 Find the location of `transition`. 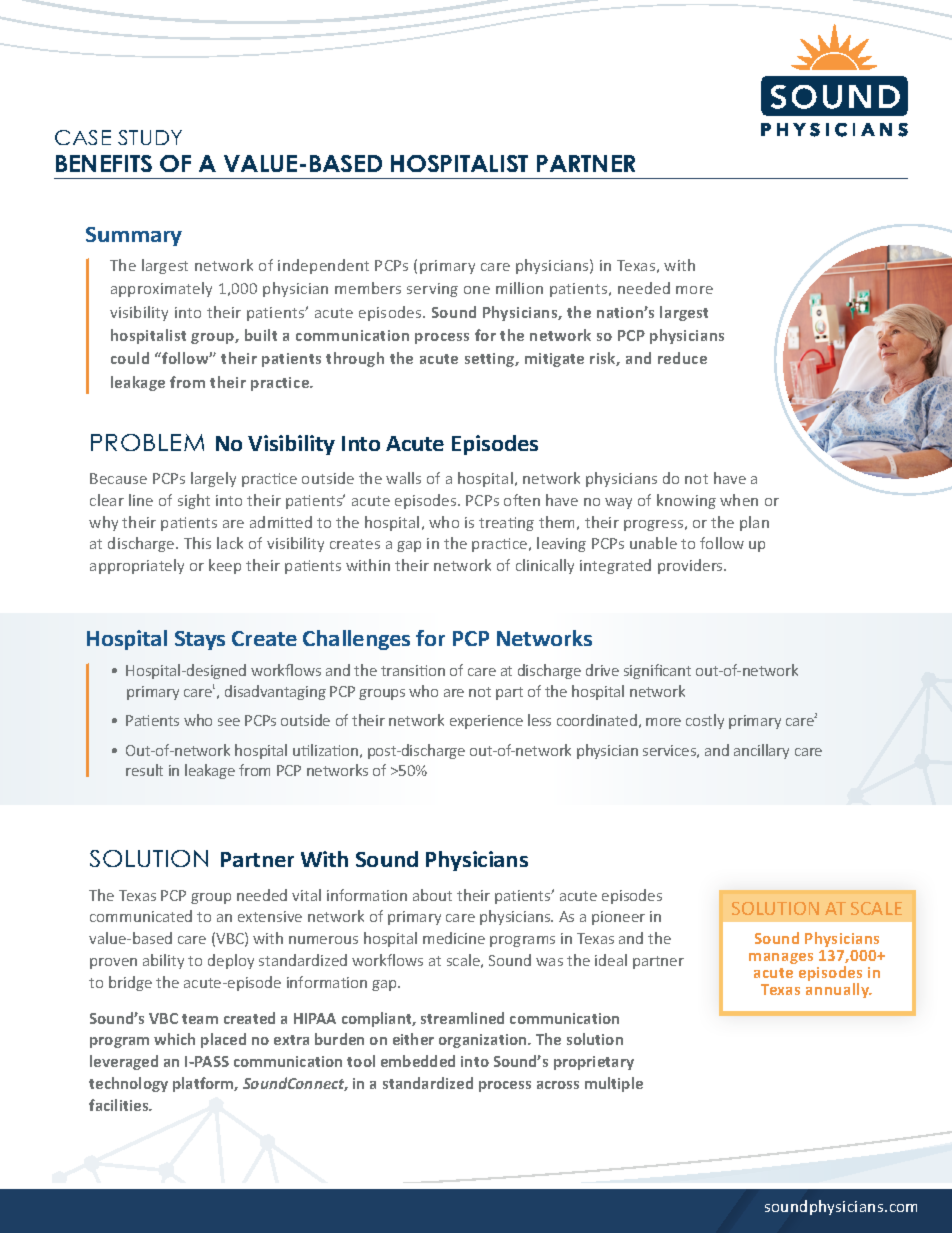

transition is located at coordinates (413, 670).
